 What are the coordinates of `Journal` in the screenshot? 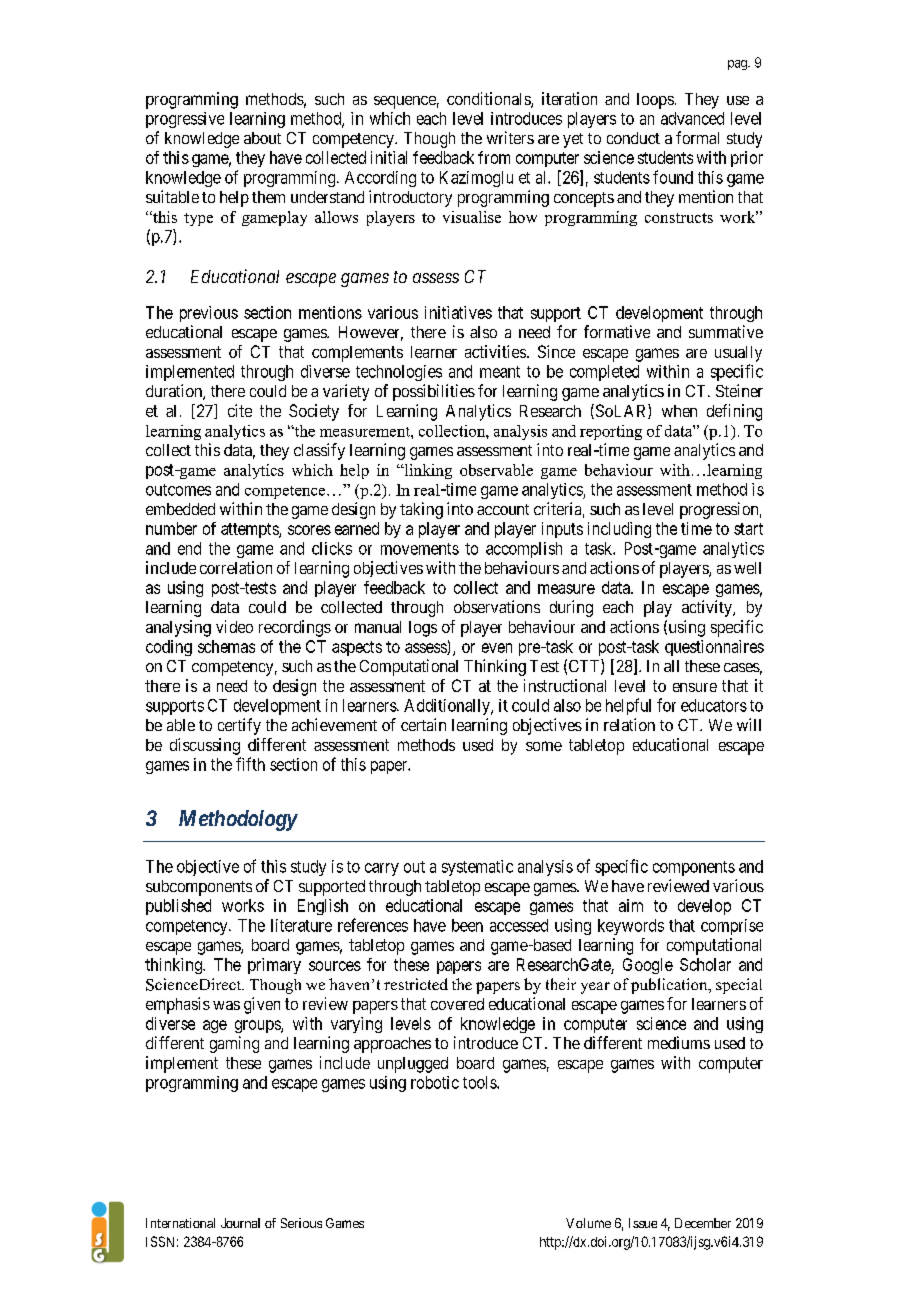 It's located at (240, 1223).
